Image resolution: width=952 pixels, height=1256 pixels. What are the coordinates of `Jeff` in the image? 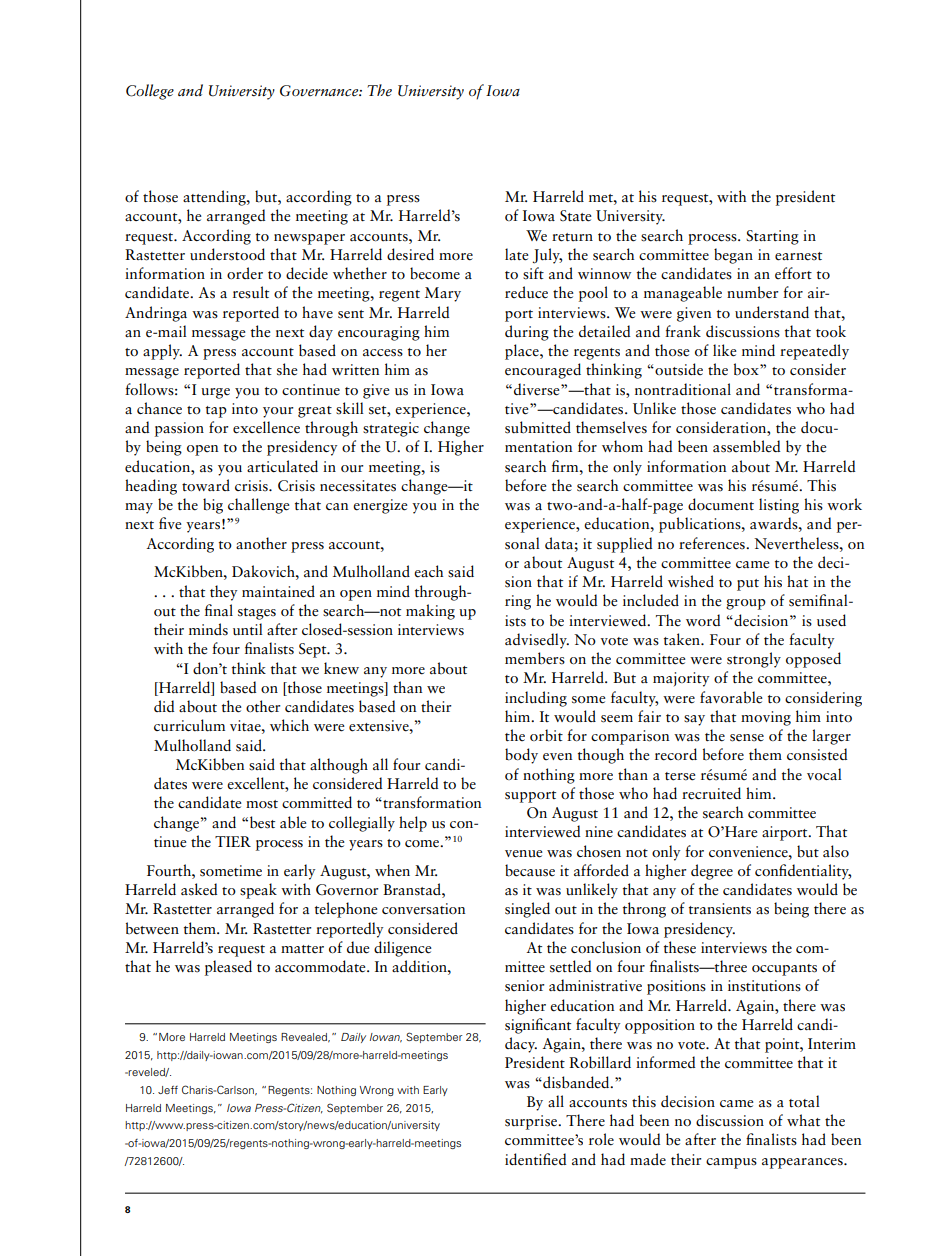 It's located at (168, 1090).
